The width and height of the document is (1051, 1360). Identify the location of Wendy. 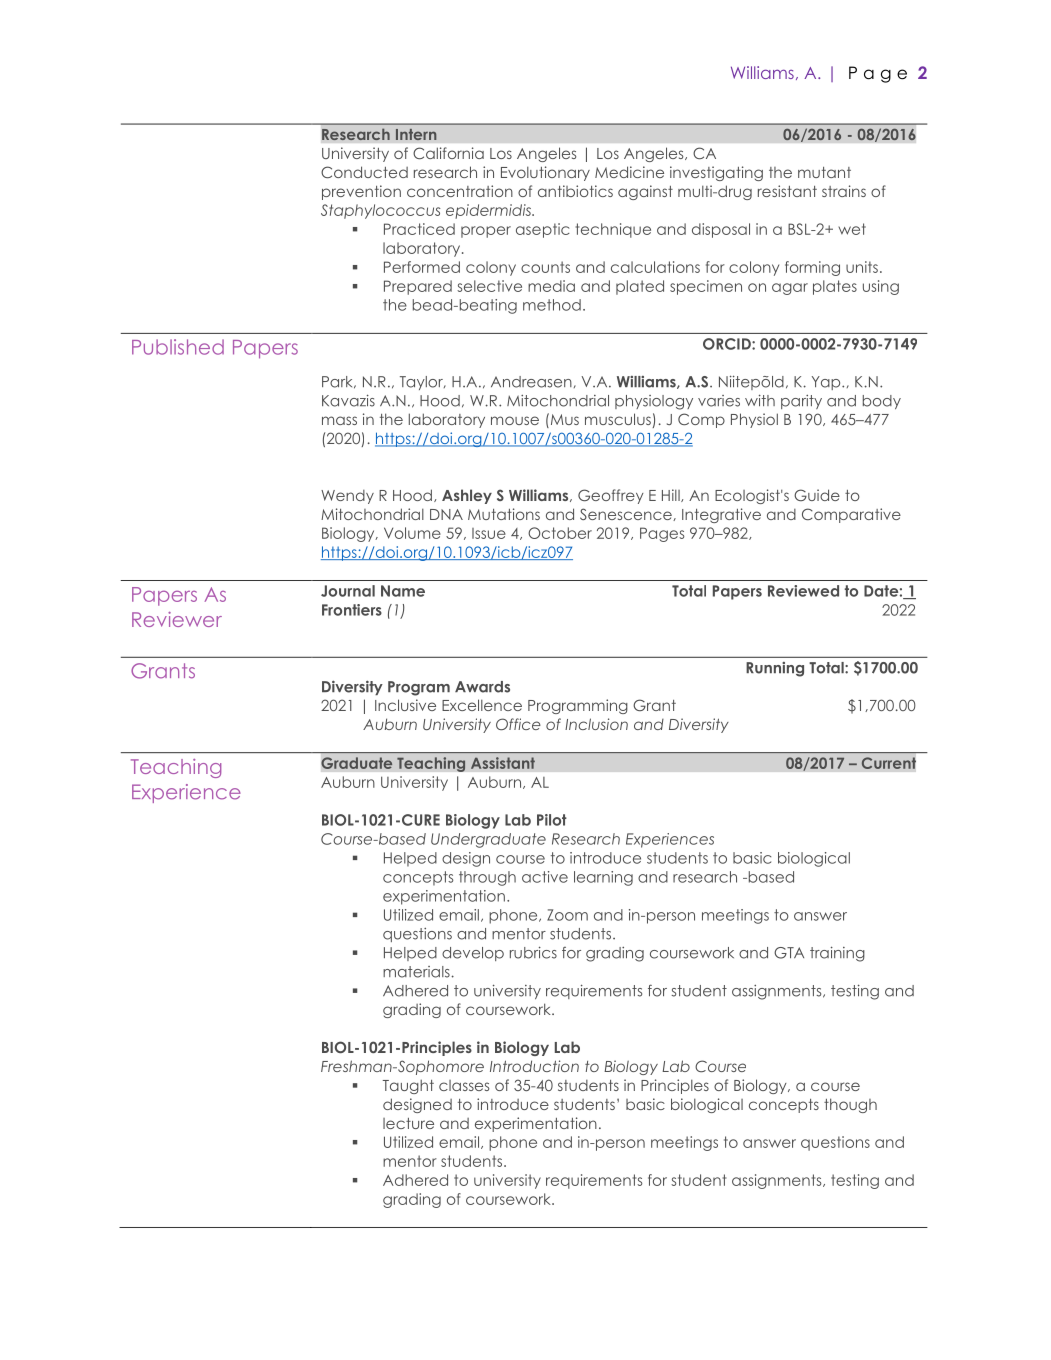
(347, 497).
